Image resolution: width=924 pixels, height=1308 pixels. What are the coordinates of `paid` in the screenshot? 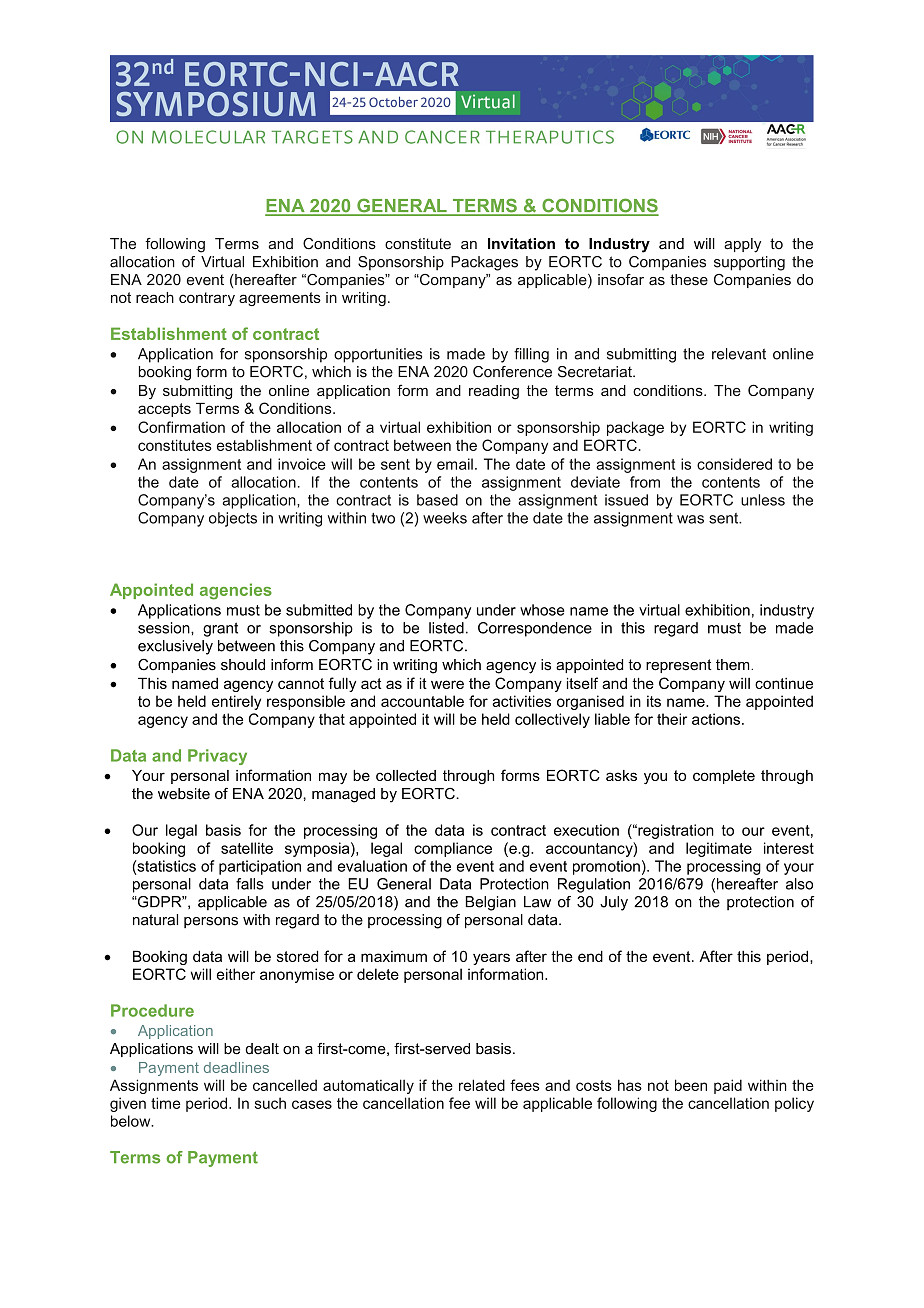 It's located at (728, 1086).
